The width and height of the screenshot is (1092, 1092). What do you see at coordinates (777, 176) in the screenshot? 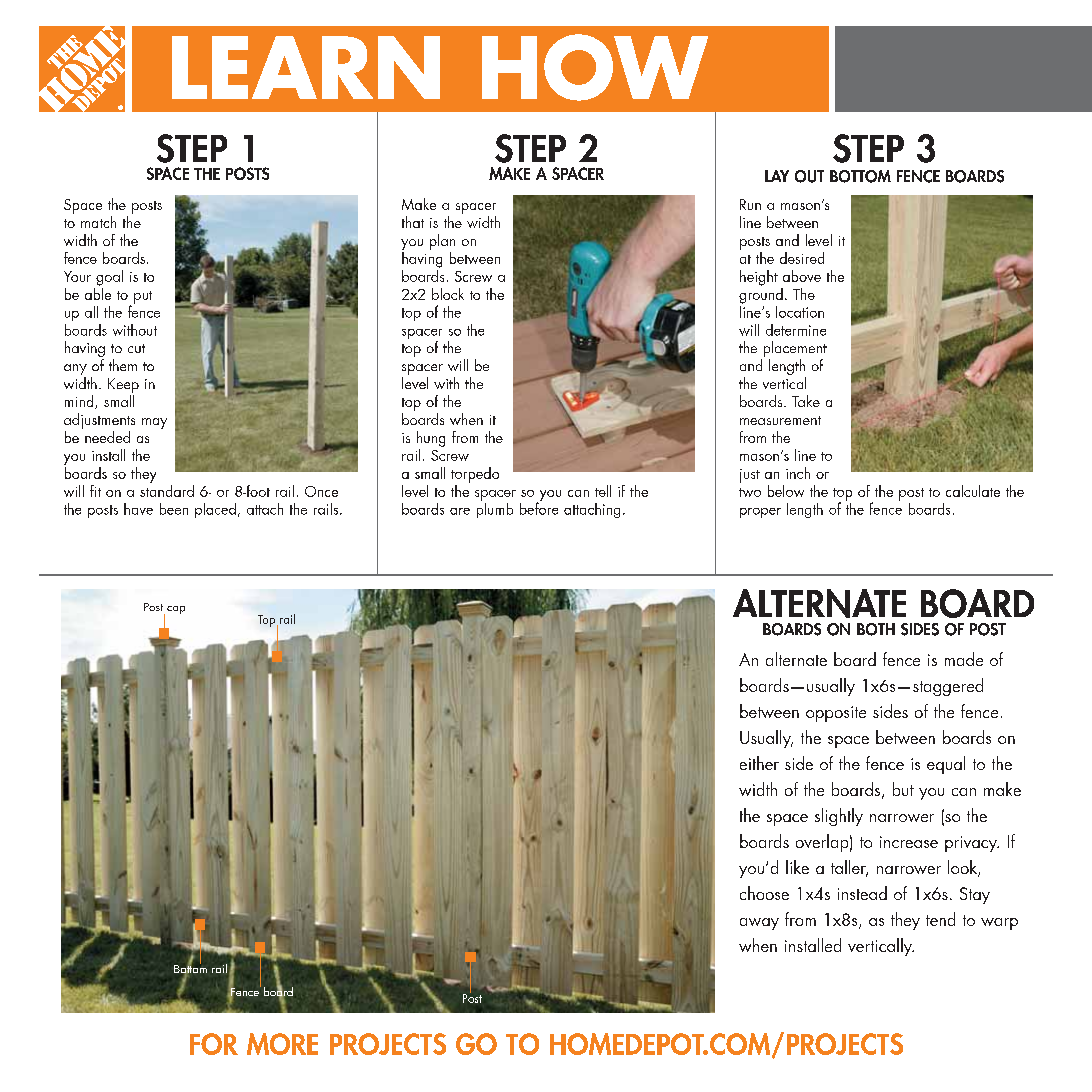
I see `LAY` at bounding box center [777, 176].
